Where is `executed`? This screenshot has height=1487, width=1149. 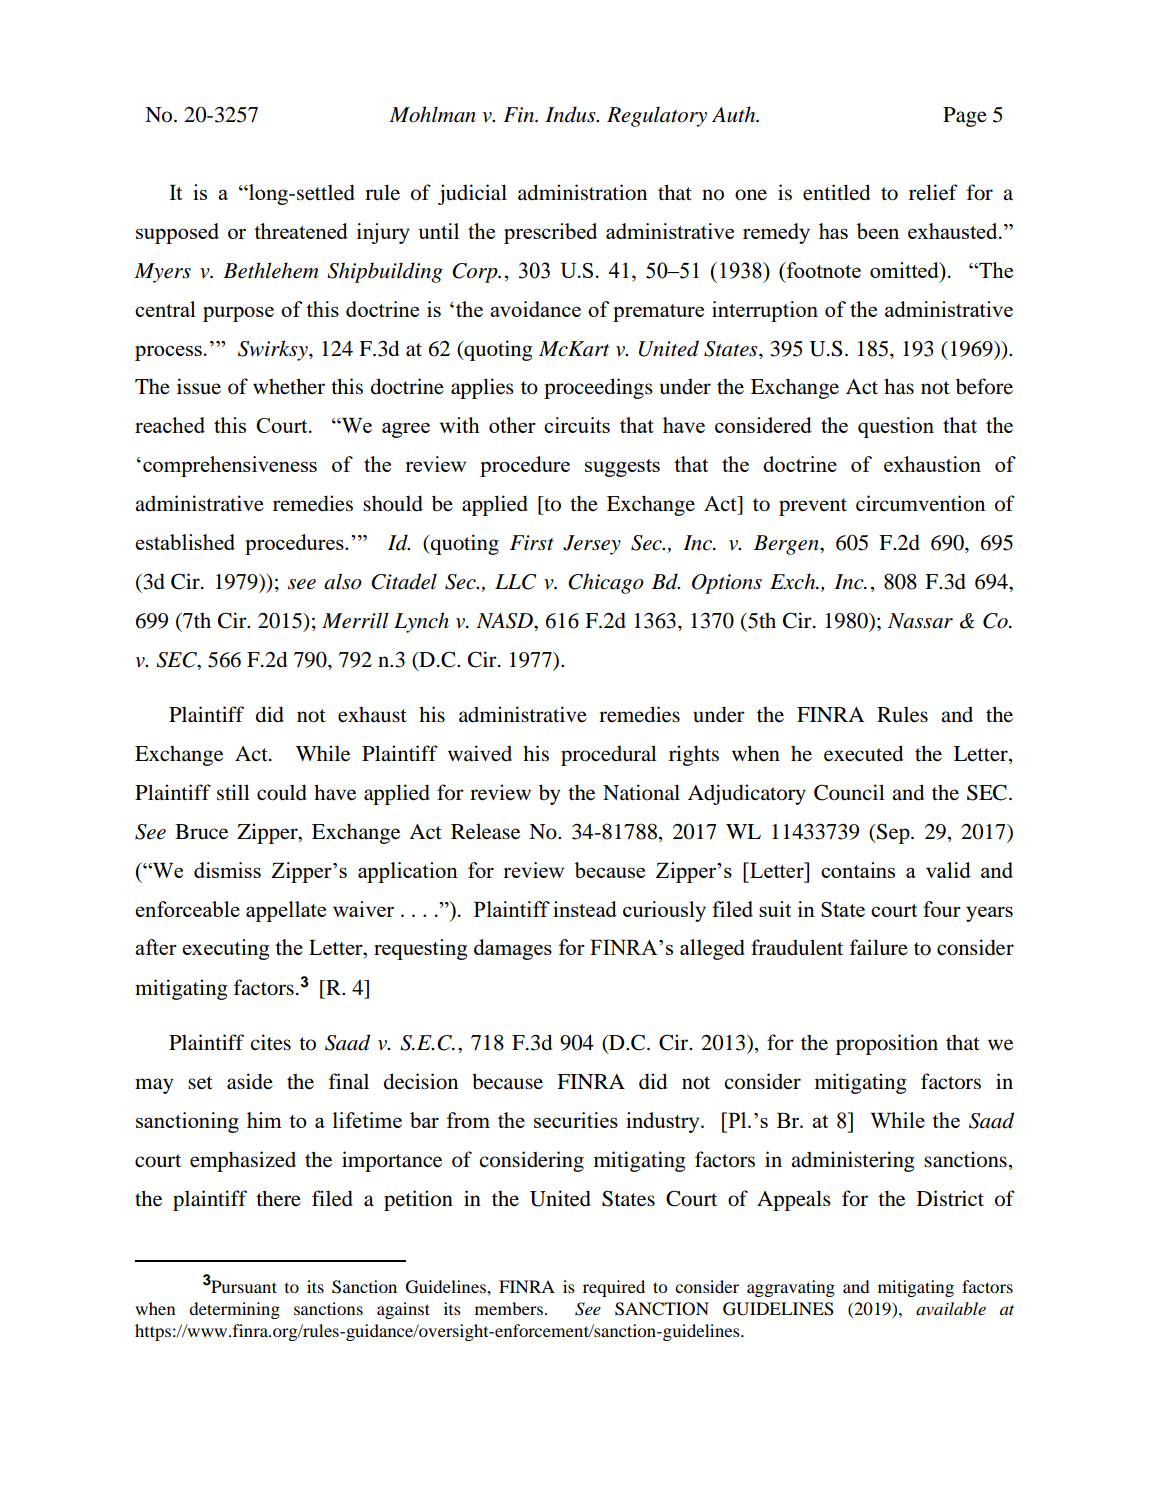 executed is located at coordinates (863, 753).
